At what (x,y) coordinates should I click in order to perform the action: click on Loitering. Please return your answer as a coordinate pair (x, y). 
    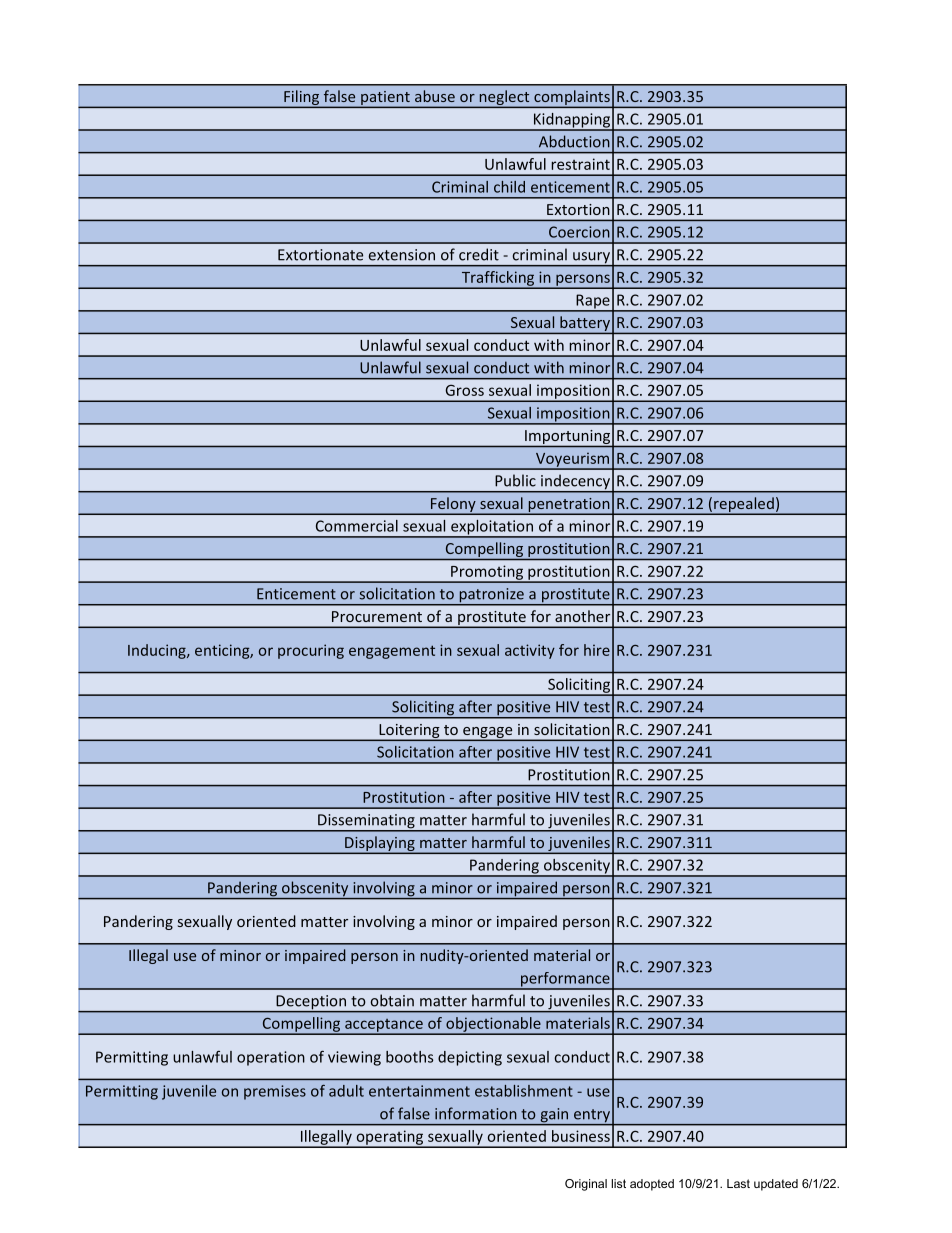
    Looking at the image, I should click on (409, 732).
